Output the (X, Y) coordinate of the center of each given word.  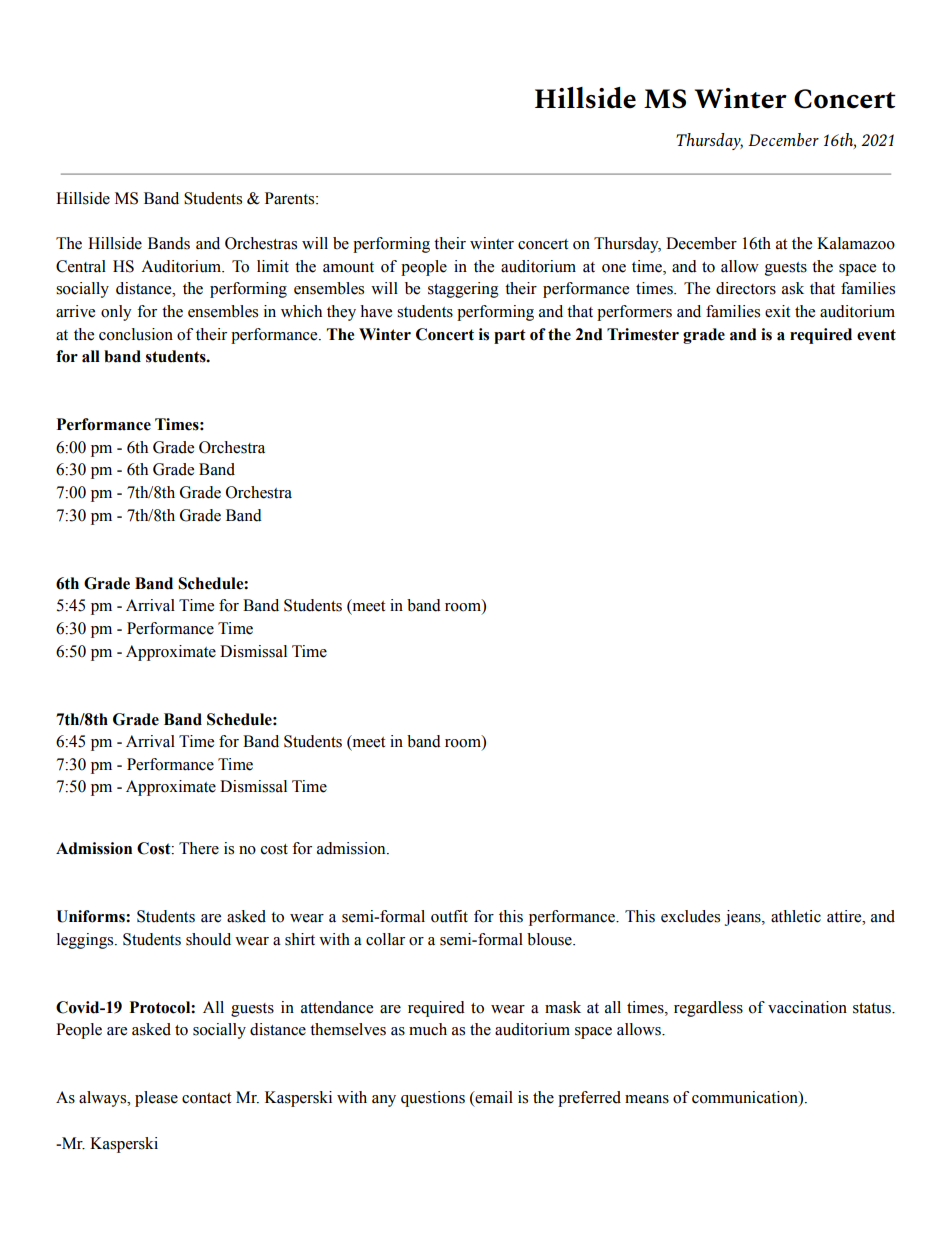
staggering (463, 290)
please (156, 1099)
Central (81, 266)
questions (433, 1099)
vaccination (807, 1007)
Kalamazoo (856, 243)
